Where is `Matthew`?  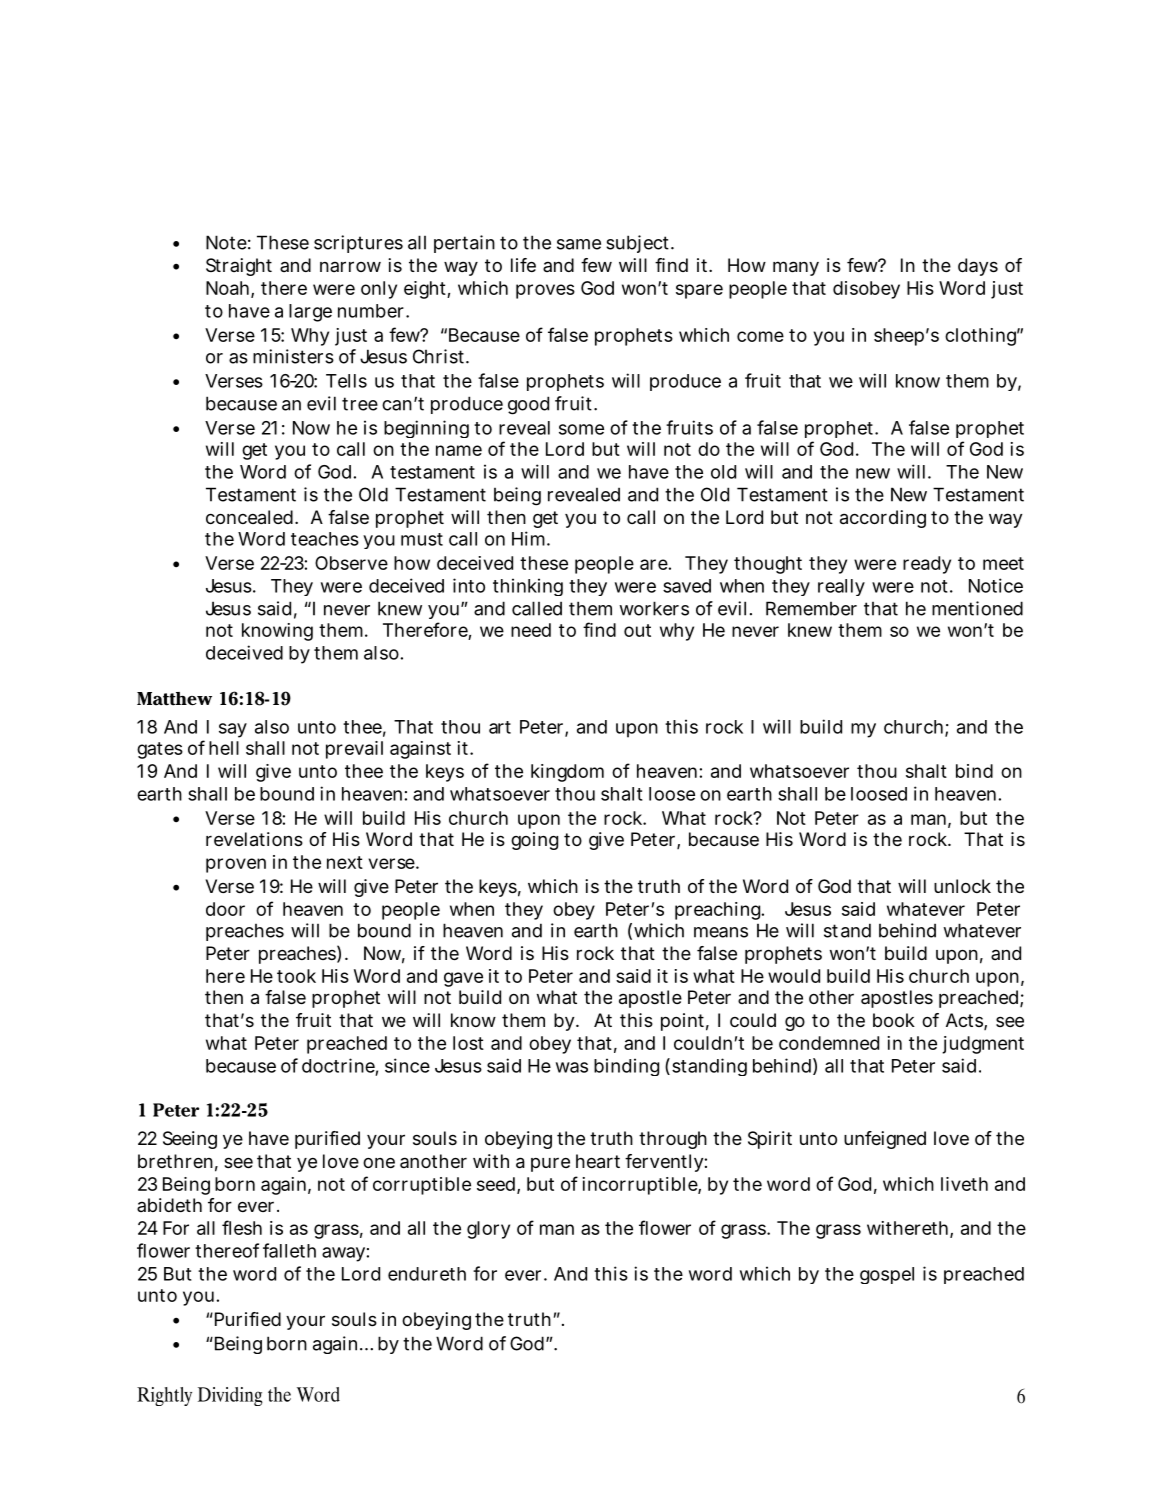 Matthew is located at coordinates (174, 699).
